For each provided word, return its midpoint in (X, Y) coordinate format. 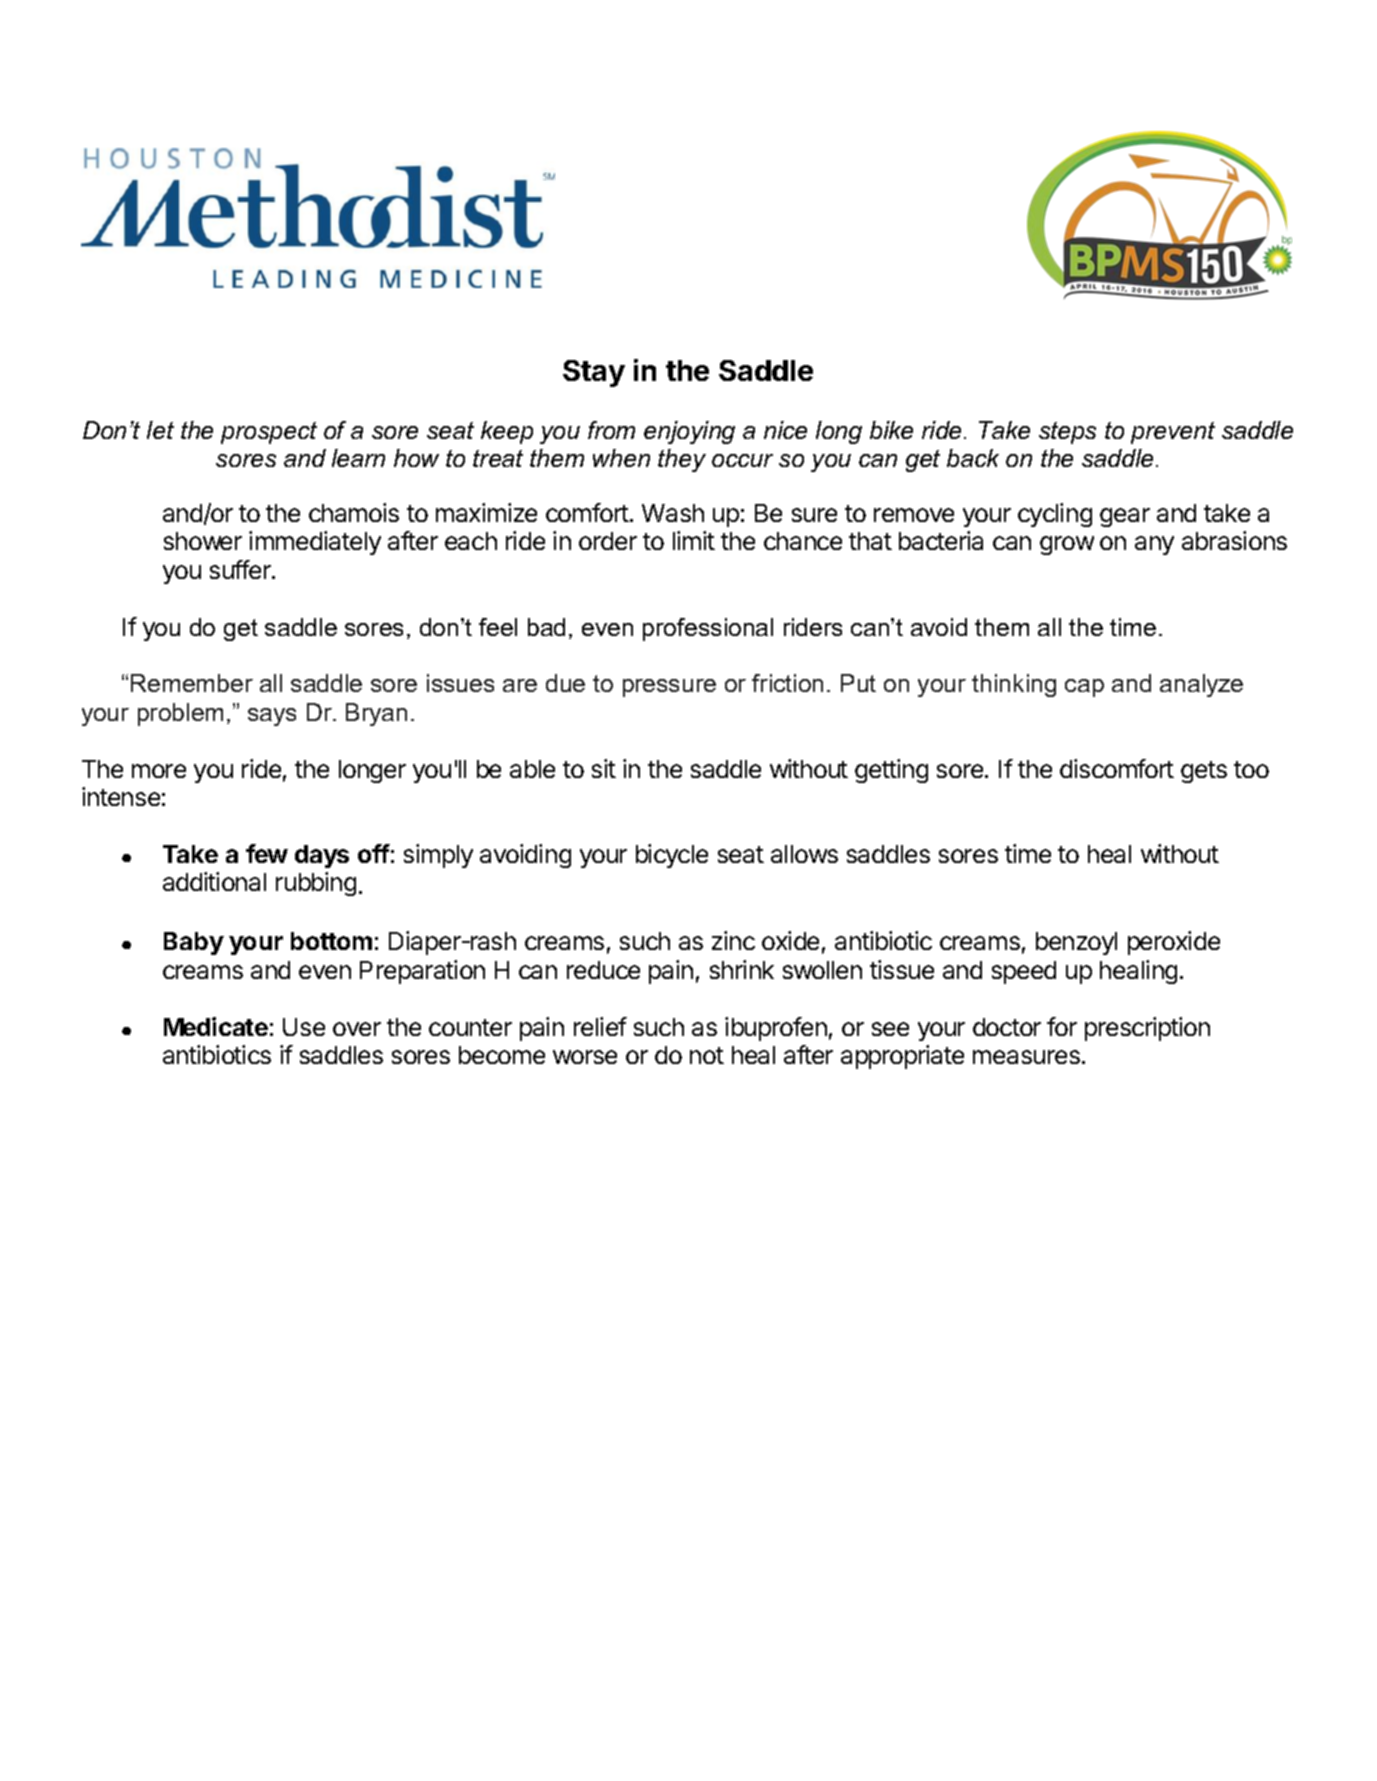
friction (787, 683)
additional (214, 881)
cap (1084, 688)
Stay (594, 373)
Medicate (216, 1026)
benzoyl (1076, 943)
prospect (269, 433)
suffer (241, 569)
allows (804, 854)
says (272, 717)
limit (694, 540)
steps (1067, 433)
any (1154, 545)
